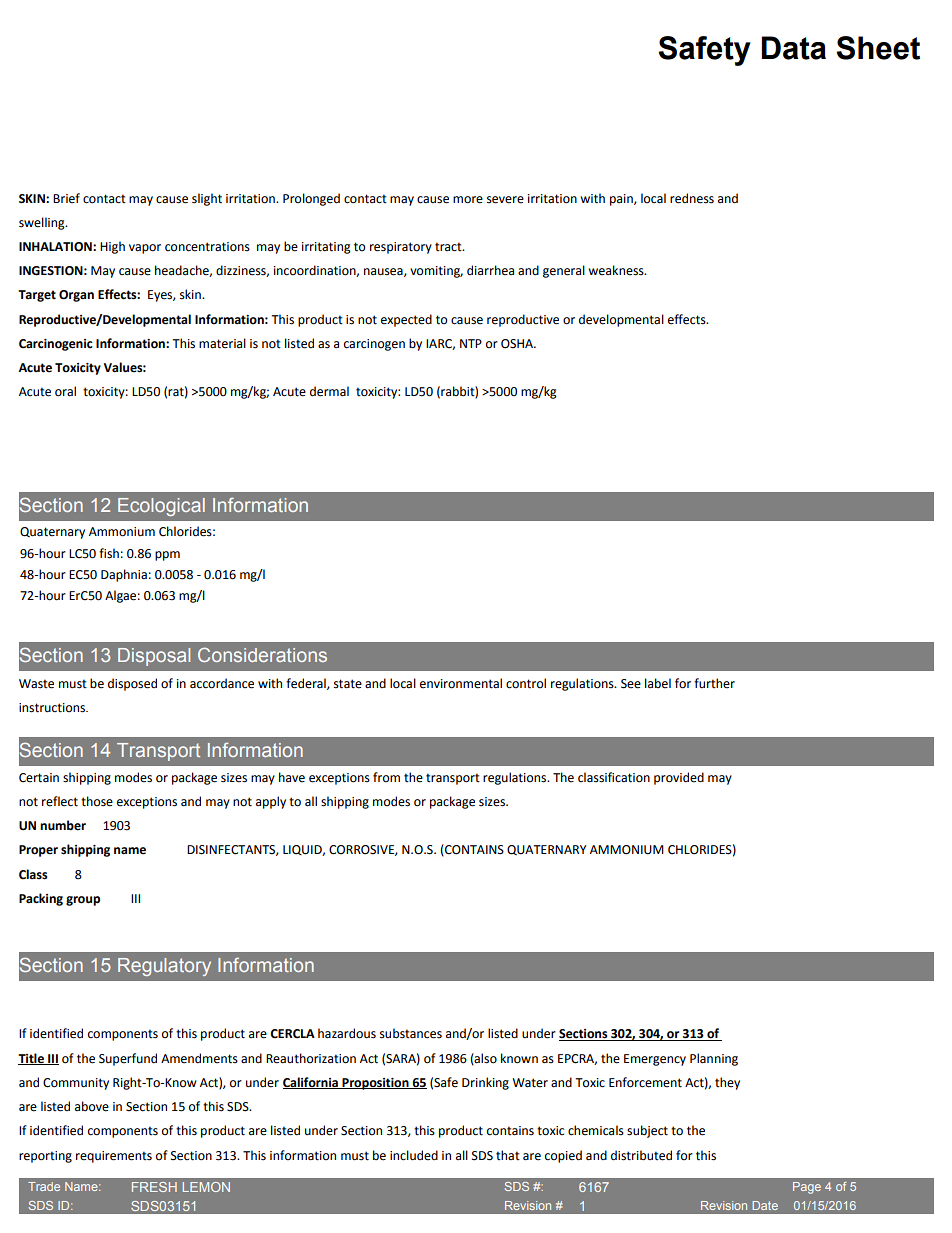  I want to click on provided, so click(679, 778).
